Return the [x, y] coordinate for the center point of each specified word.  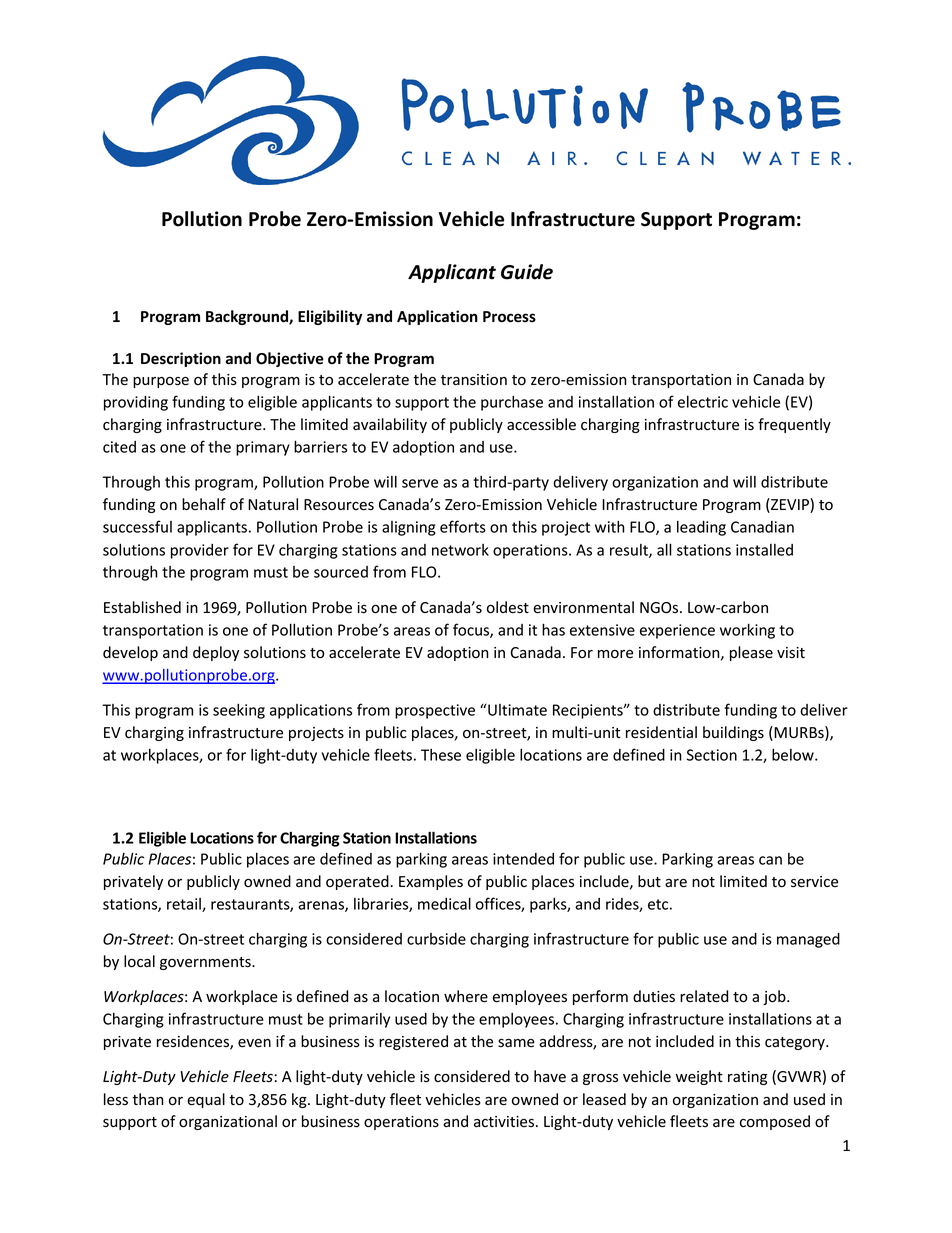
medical [444, 903]
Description [181, 359]
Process [509, 317]
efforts [463, 526]
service [814, 882]
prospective [435, 711]
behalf [204, 504]
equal [206, 1100]
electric [703, 402]
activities [505, 1122]
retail [185, 905]
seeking [239, 711]
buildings [733, 733]
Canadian [762, 527]
